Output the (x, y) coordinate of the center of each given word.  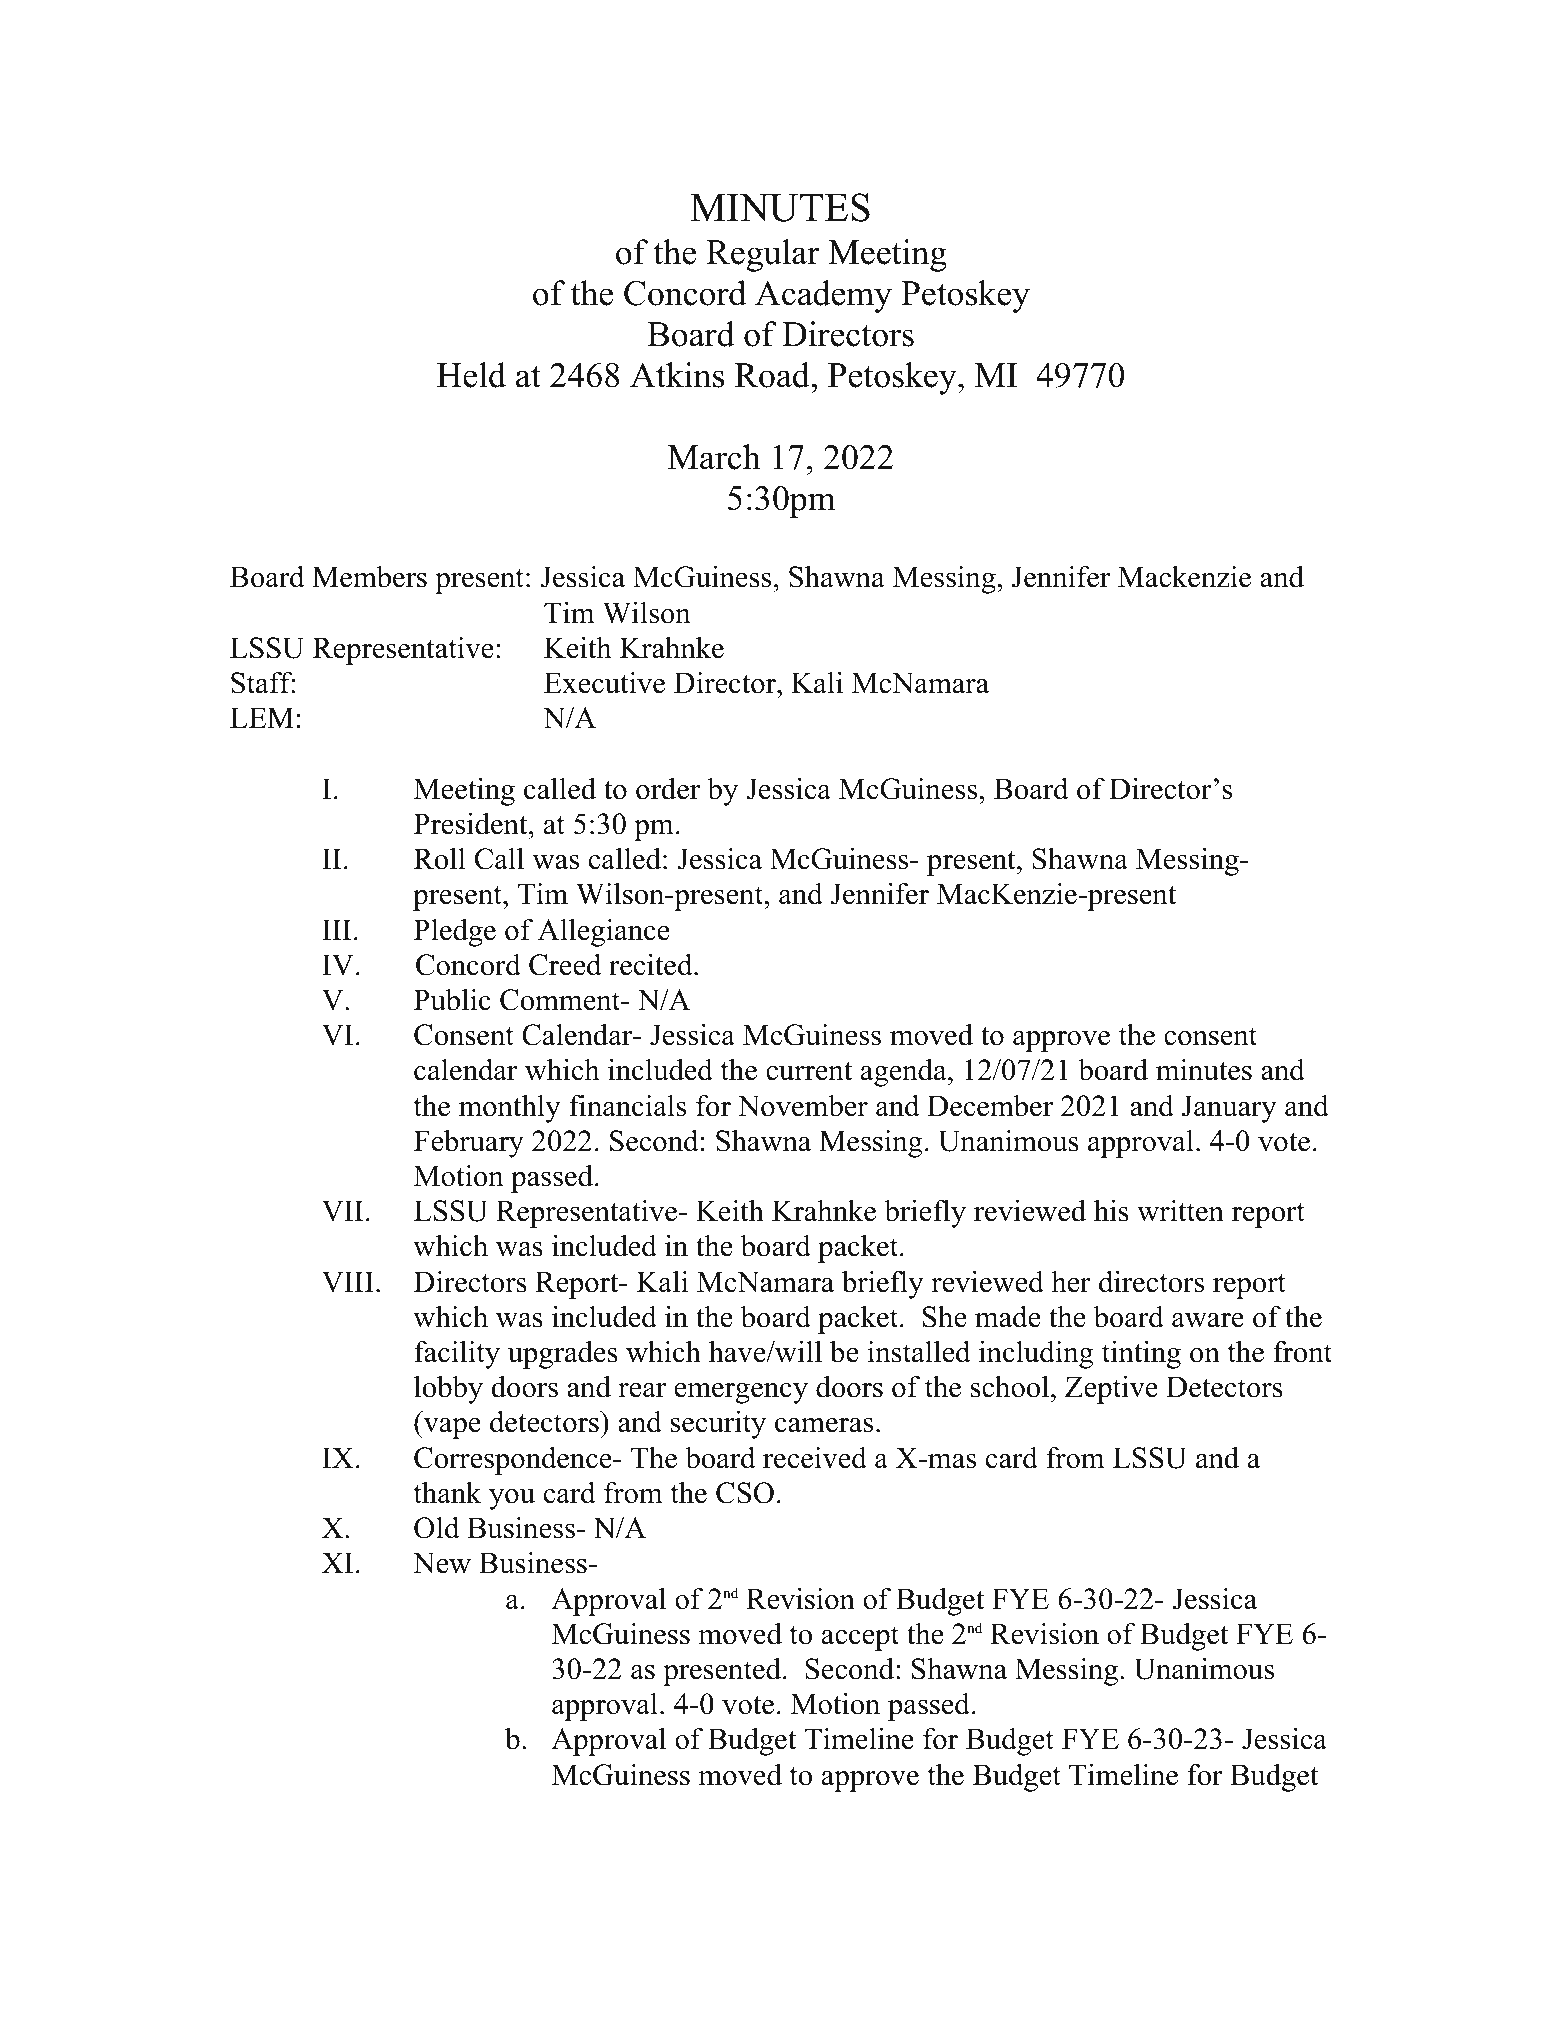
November (803, 1105)
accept (860, 1638)
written (1180, 1211)
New (442, 1563)
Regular (763, 255)
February (469, 1144)
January (1229, 1109)
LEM (262, 717)
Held (471, 375)
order (668, 788)
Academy (823, 296)
